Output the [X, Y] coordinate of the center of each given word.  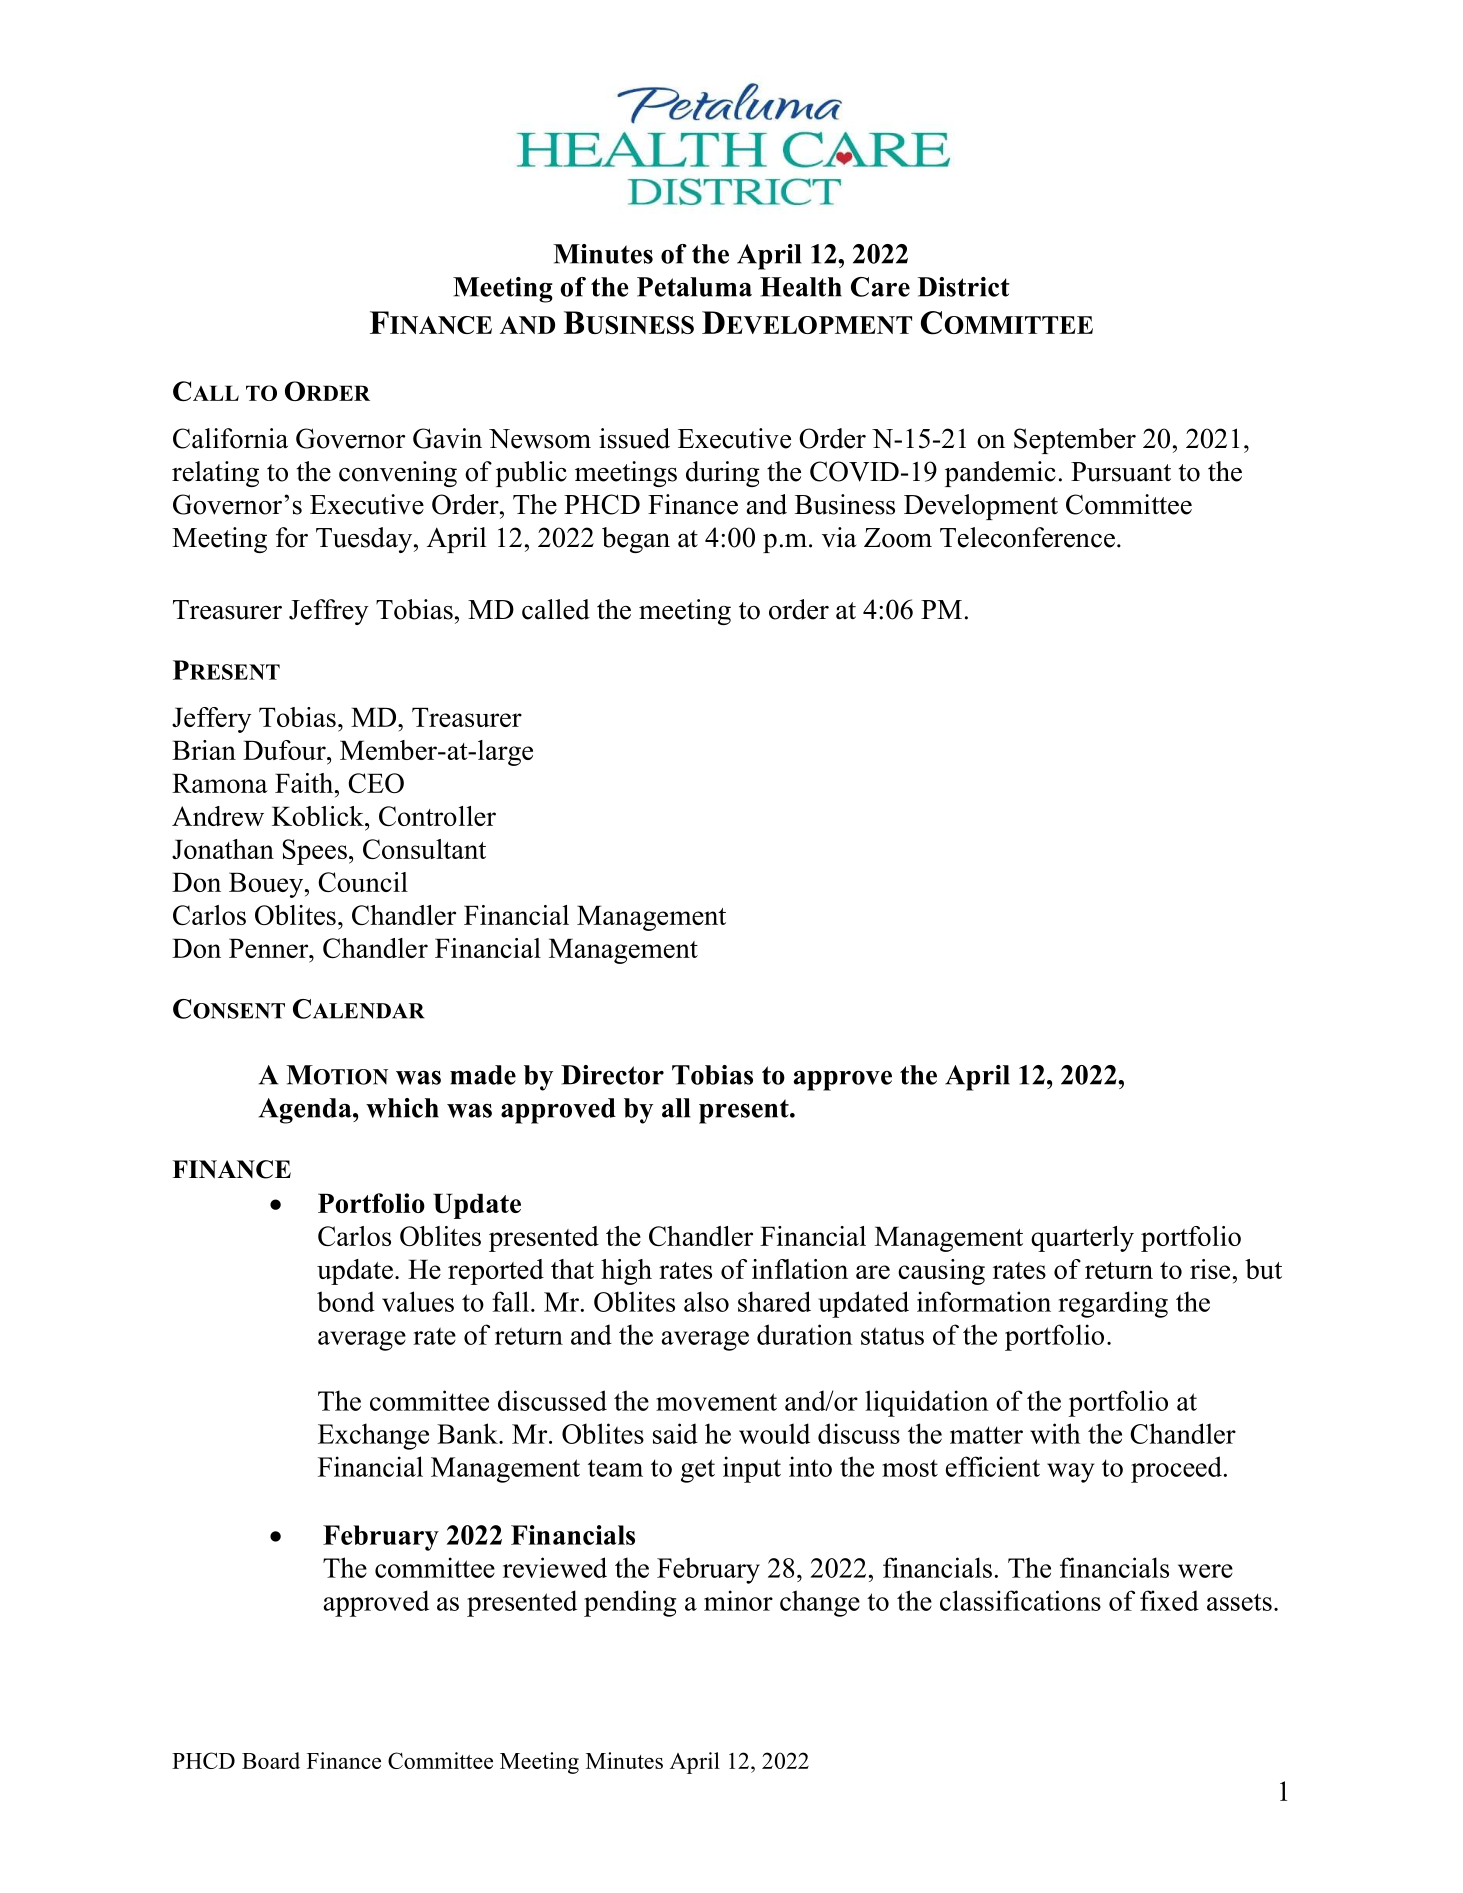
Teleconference [1027, 537]
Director [612, 1075]
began [636, 540]
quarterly [1082, 1239]
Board [271, 1760]
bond [346, 1301]
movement [716, 1402]
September [1075, 441]
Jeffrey [329, 612]
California [230, 438]
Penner [270, 948]
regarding [1113, 1304]
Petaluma [694, 287]
